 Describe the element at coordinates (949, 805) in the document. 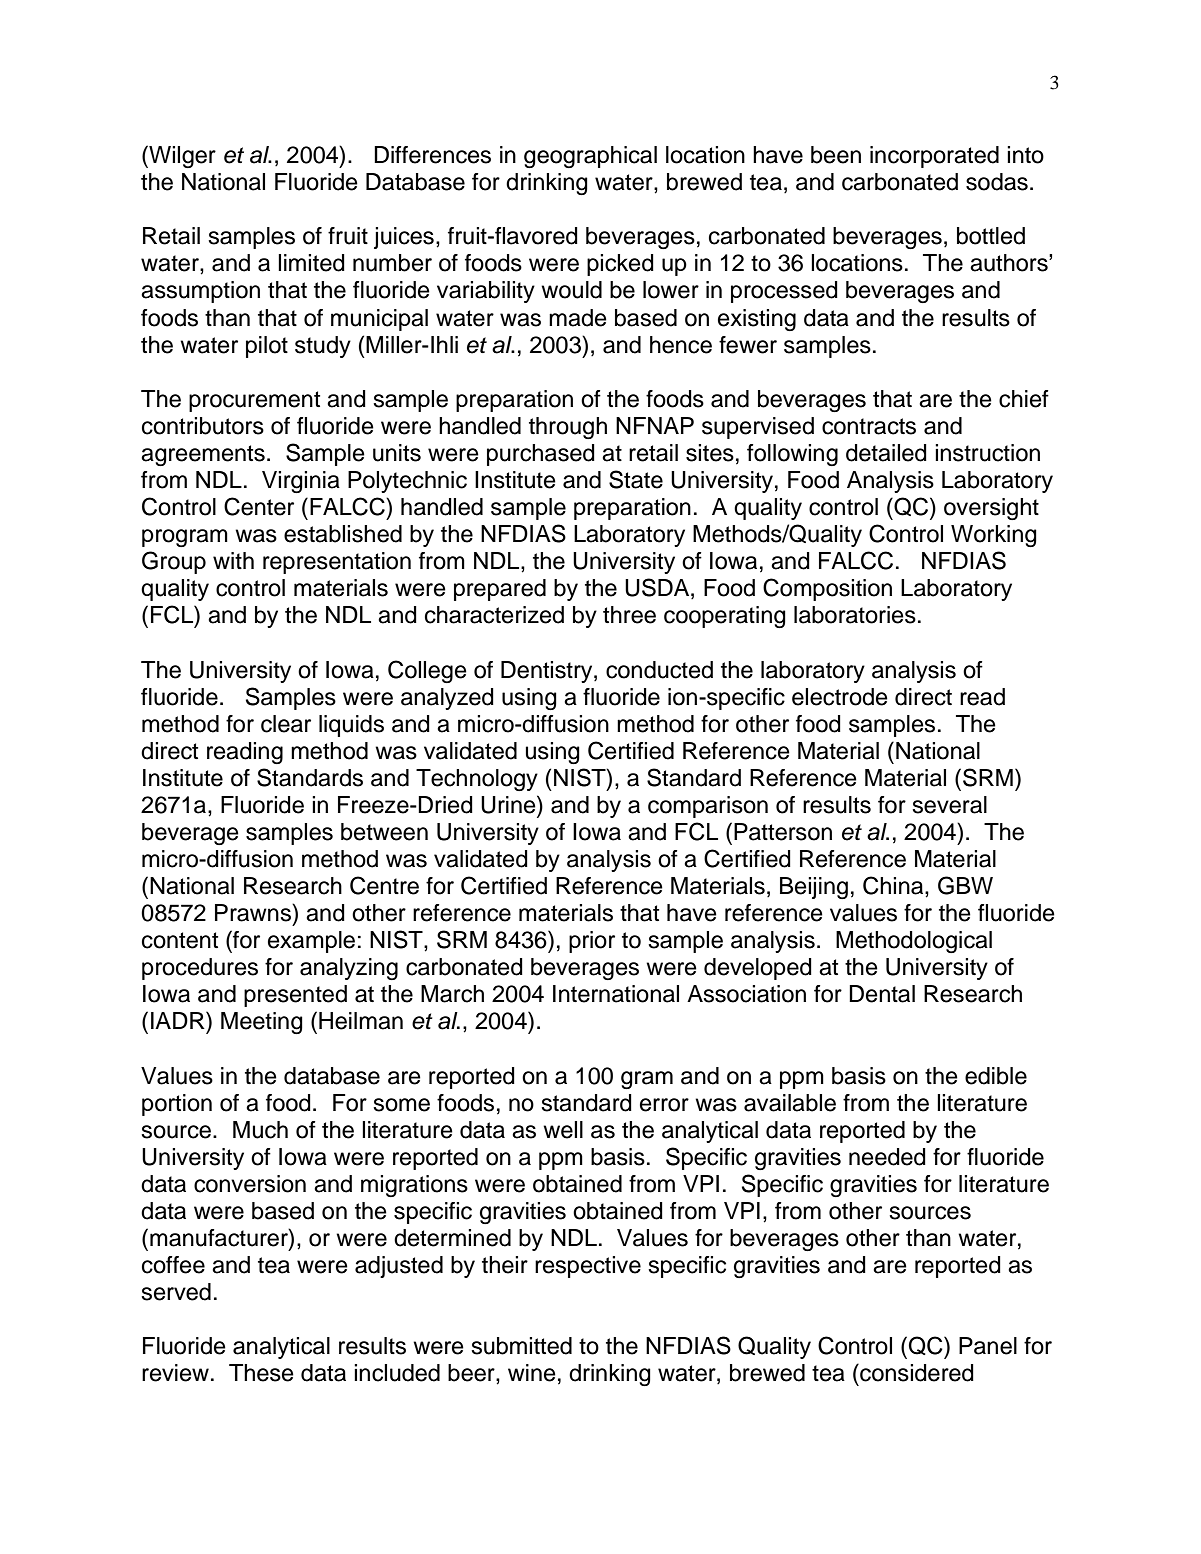

I see `several` at that location.
